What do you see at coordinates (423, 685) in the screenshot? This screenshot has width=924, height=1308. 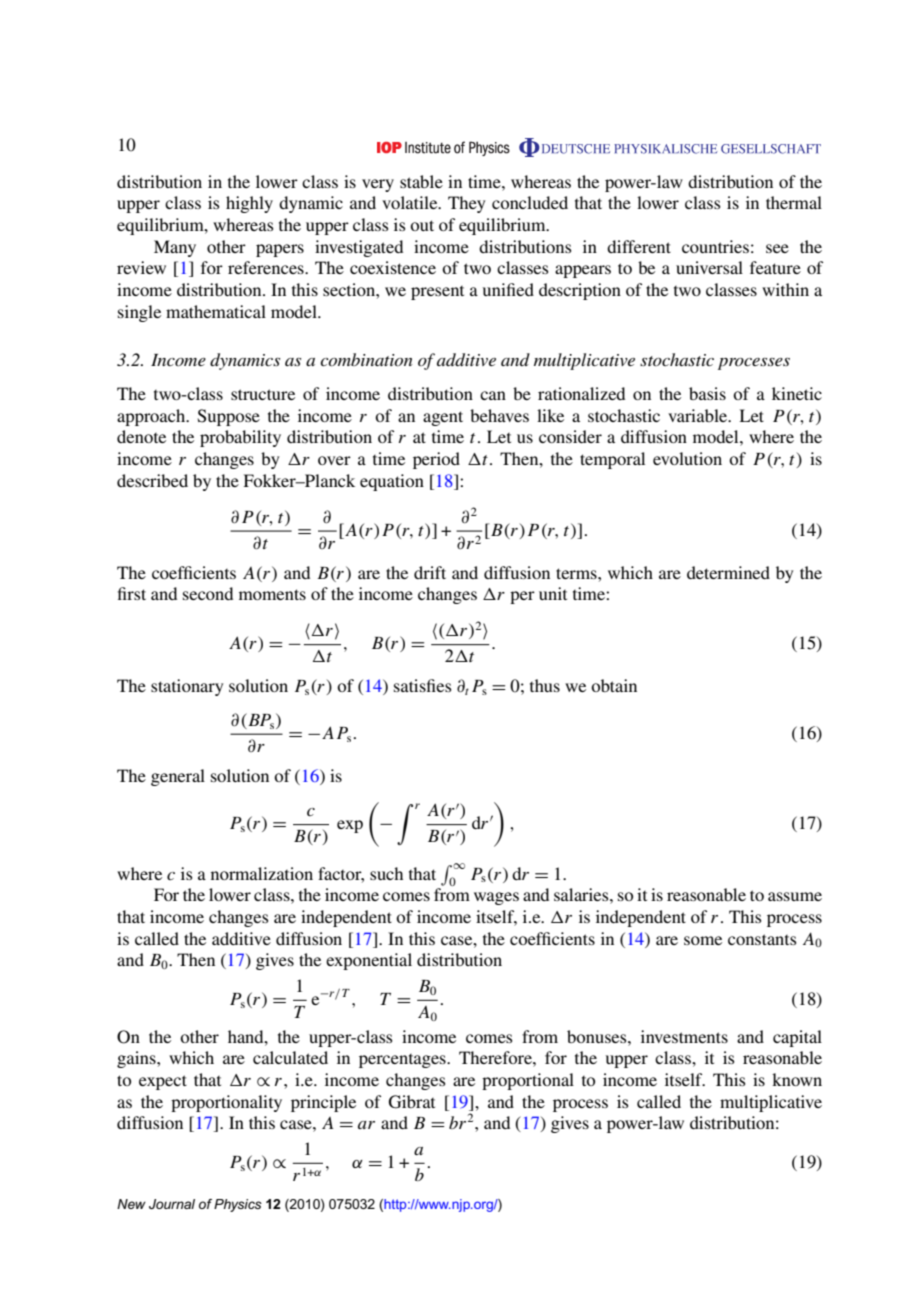 I see `satisfies` at bounding box center [423, 685].
